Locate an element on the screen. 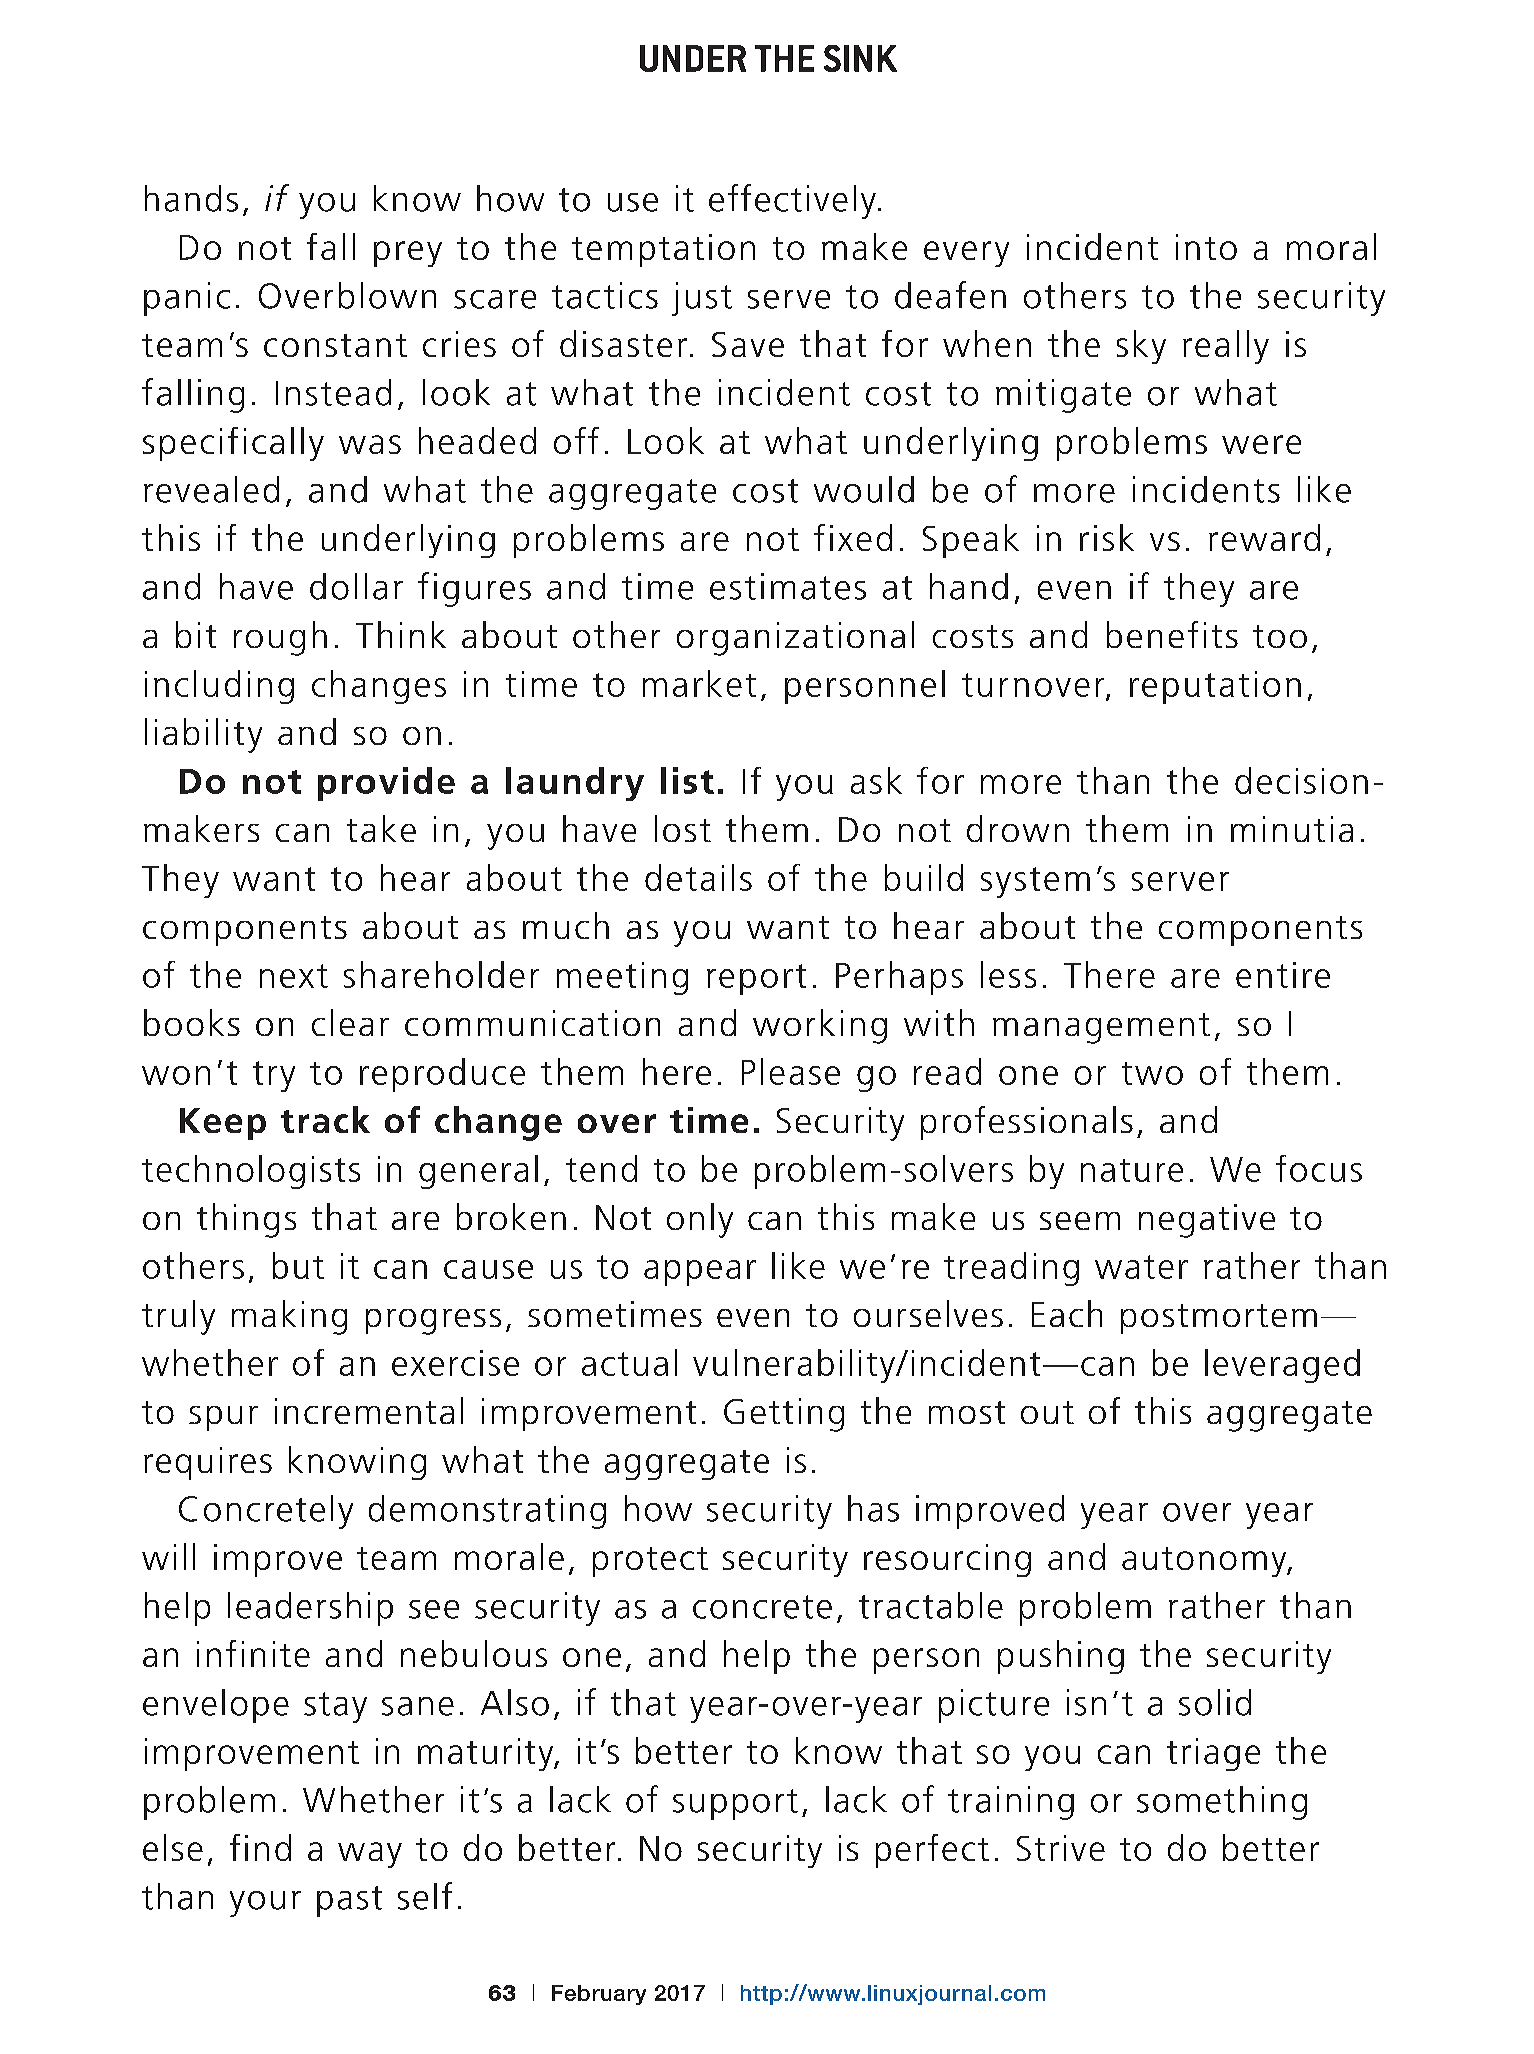  EFFECTIVELY is located at coordinates (792, 201).
